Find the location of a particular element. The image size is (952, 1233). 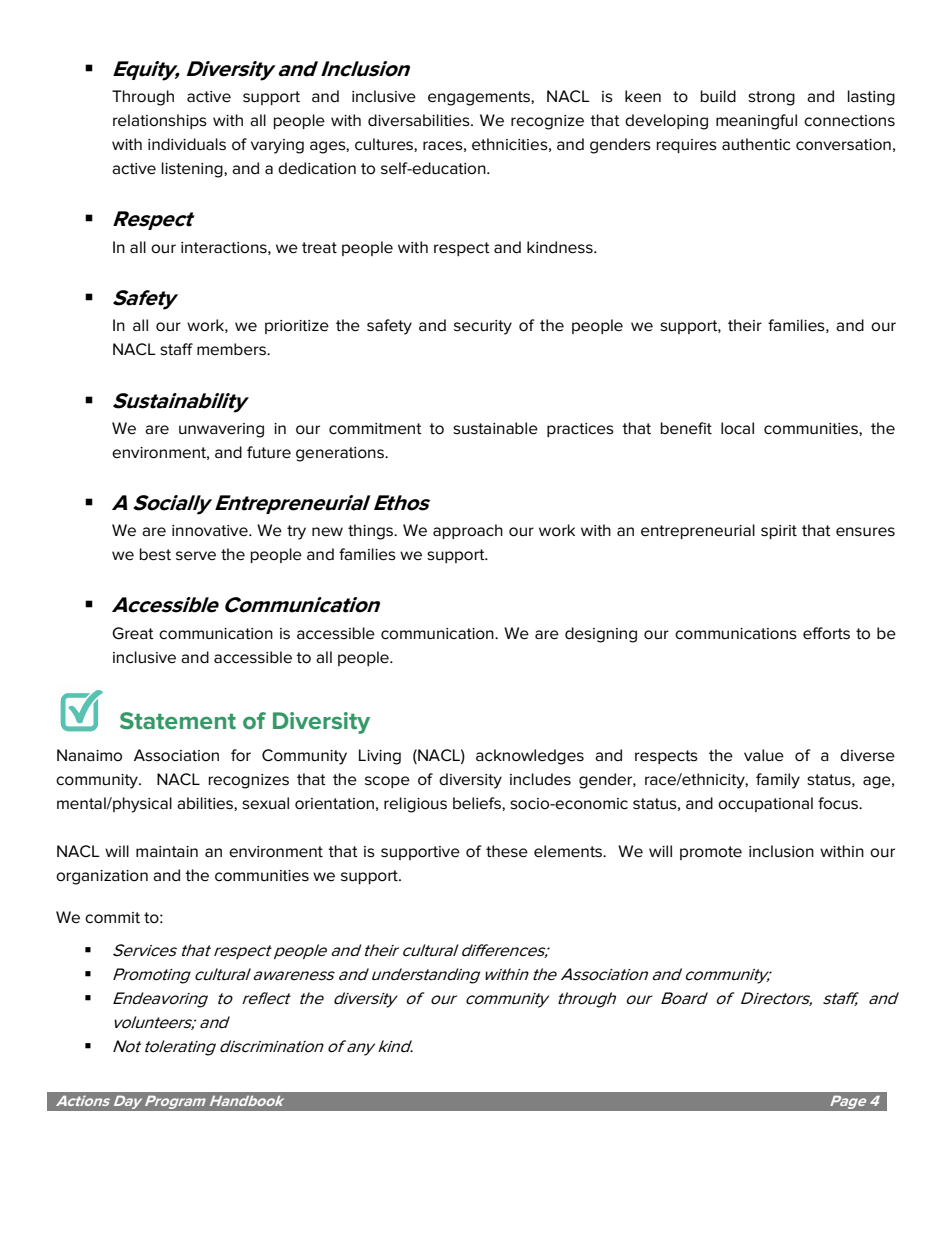

security is located at coordinates (483, 327).
